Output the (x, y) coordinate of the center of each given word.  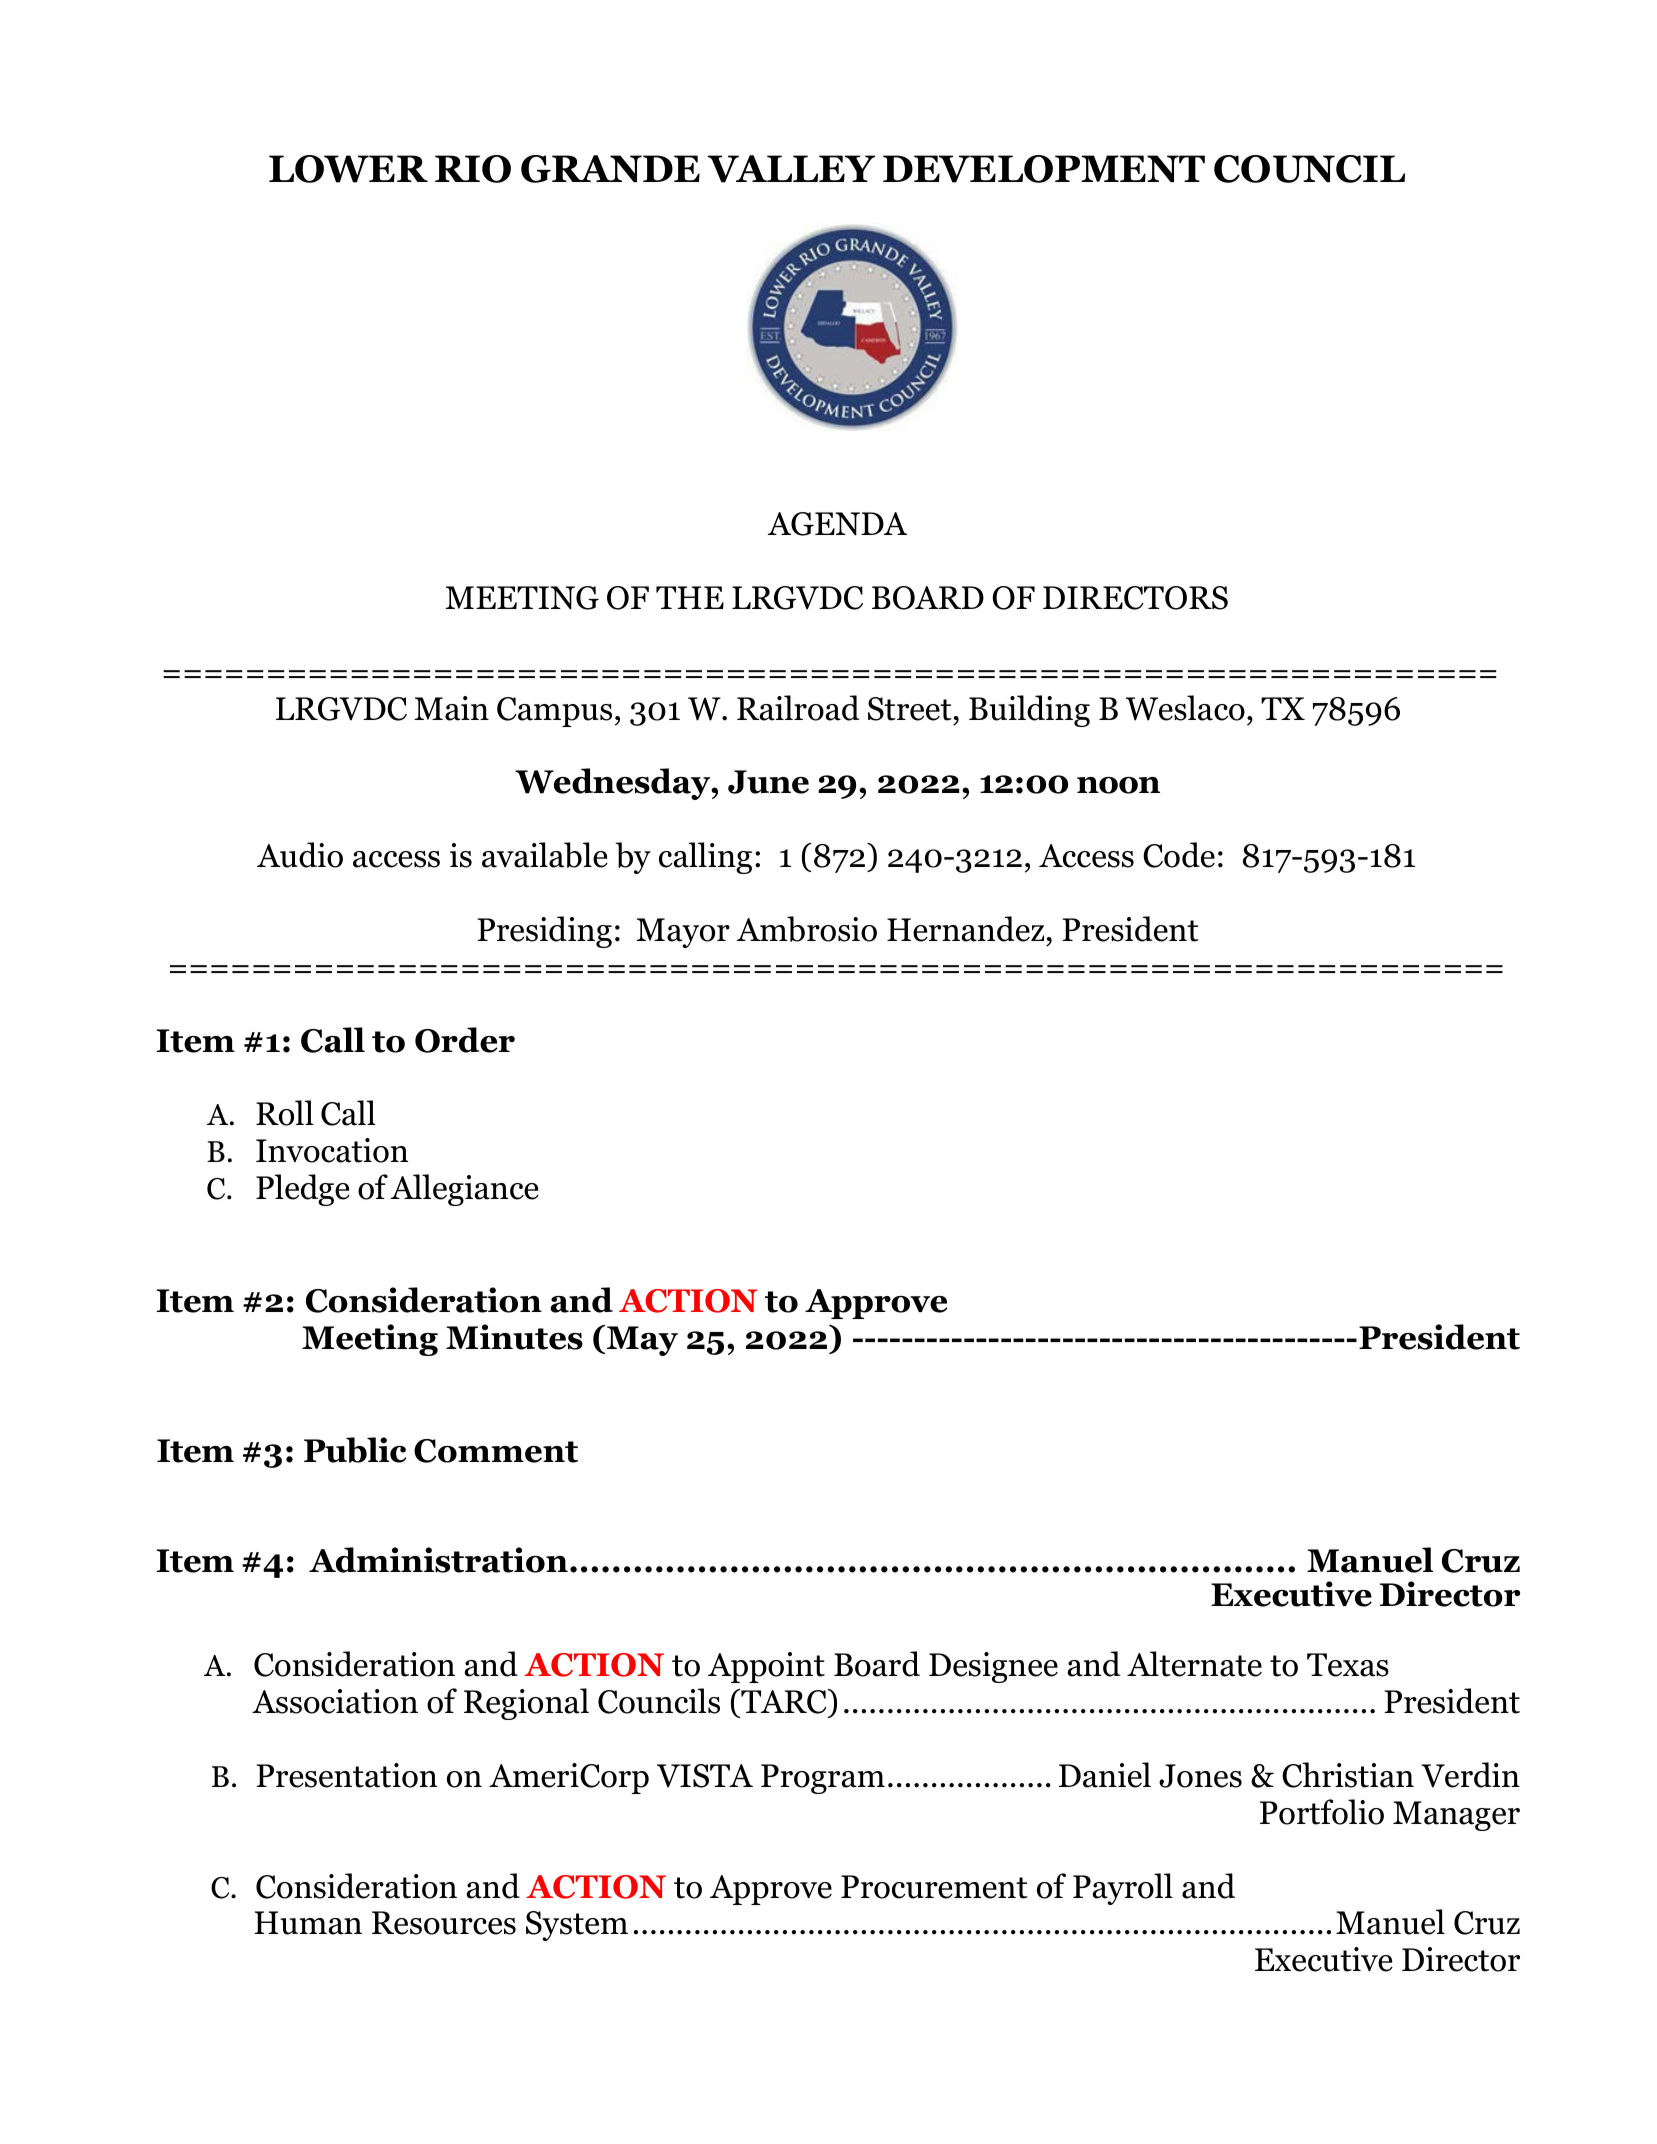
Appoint (766, 1667)
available (545, 855)
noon (1118, 785)
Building (1029, 711)
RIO (473, 169)
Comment (496, 1451)
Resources (444, 1923)
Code (1179, 855)
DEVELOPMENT (1044, 169)
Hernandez (965, 929)
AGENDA (837, 524)
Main (451, 708)
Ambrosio (807, 929)
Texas (1348, 1665)
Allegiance (465, 1190)
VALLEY (791, 169)
